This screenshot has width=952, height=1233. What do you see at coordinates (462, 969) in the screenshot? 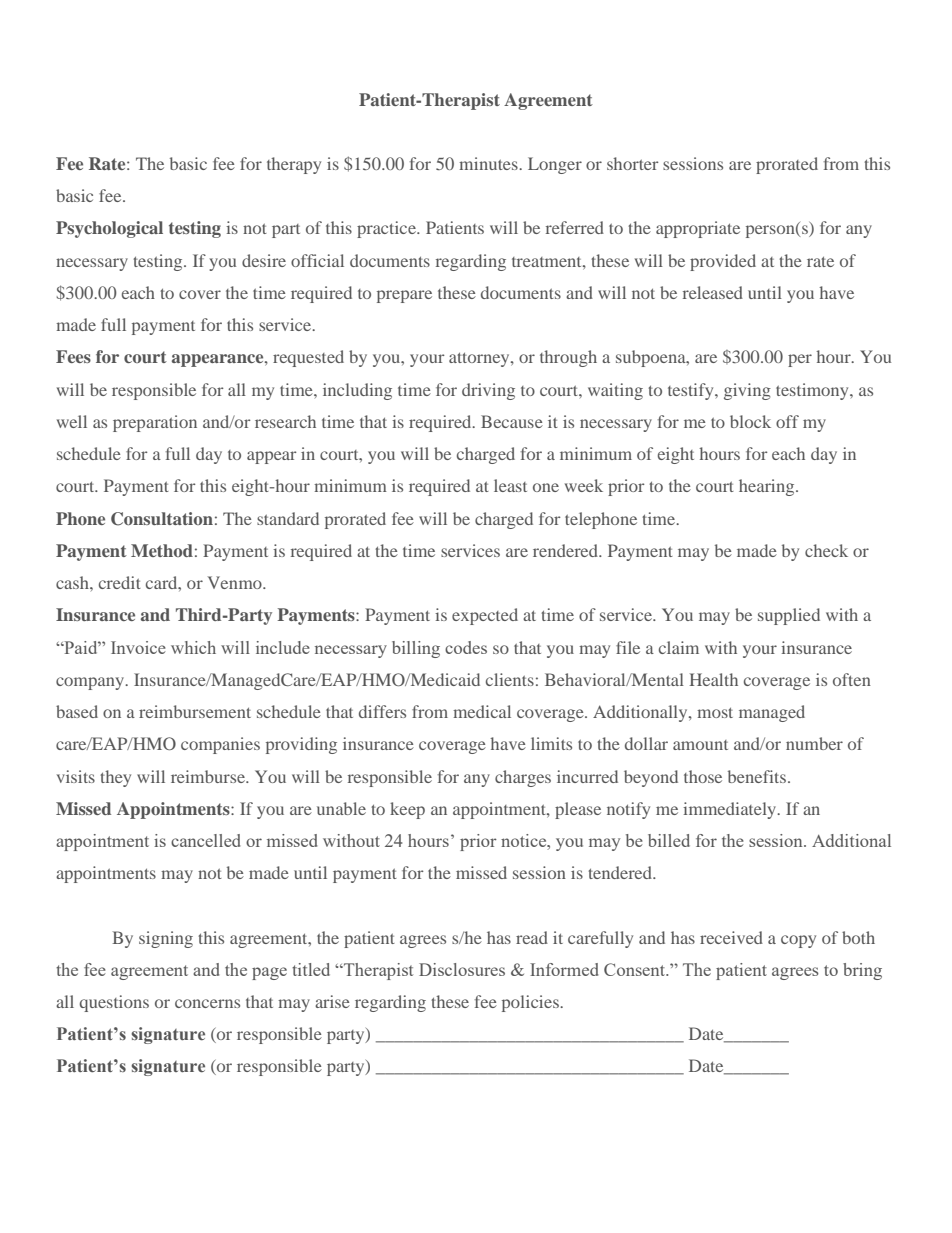
I see `Disclosures` at bounding box center [462, 969].
